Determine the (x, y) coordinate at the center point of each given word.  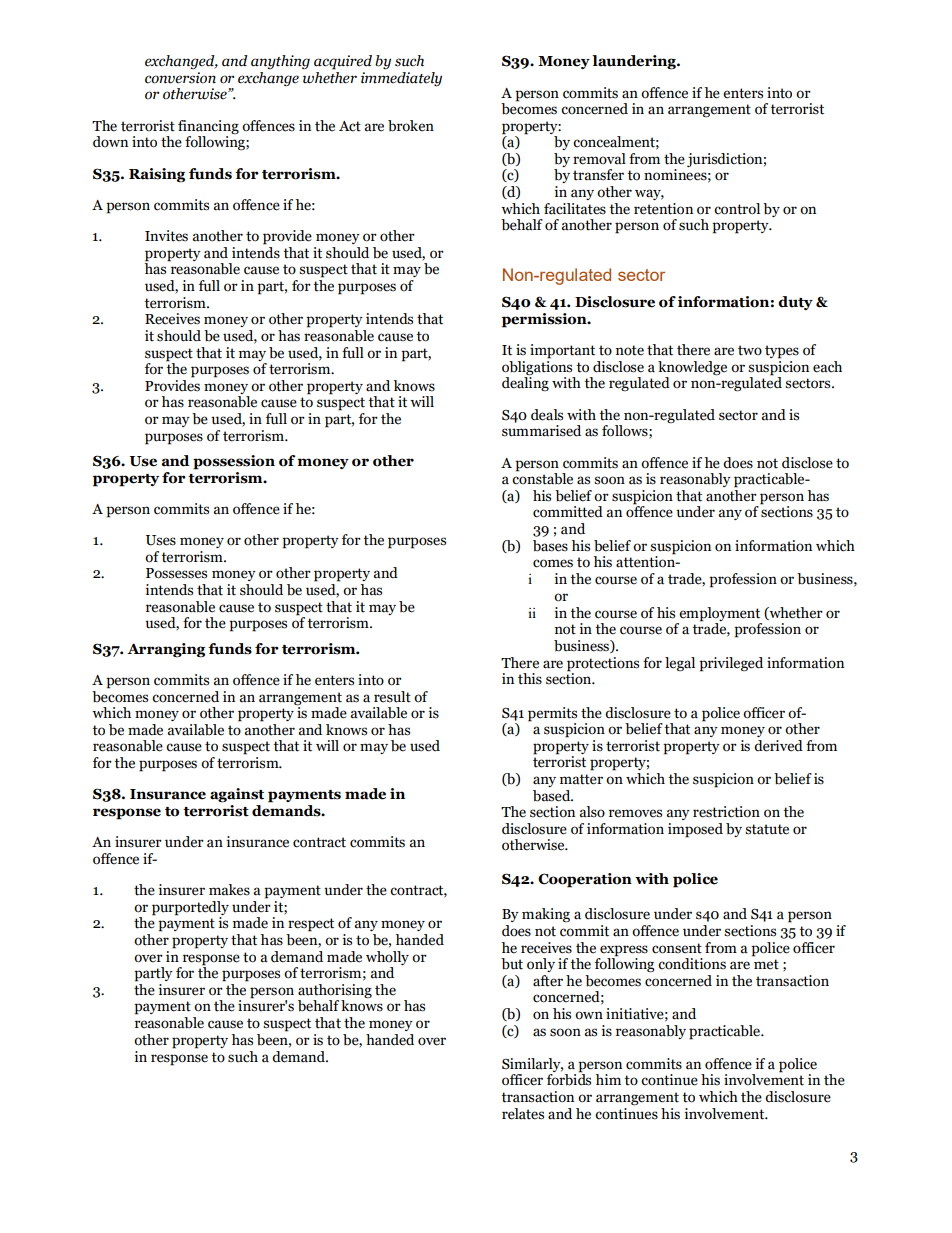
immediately (401, 78)
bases (550, 546)
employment (719, 614)
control (737, 209)
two (750, 350)
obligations (537, 367)
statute (767, 829)
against (237, 795)
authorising (335, 992)
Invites (166, 236)
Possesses (176, 573)
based (553, 796)
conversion (180, 76)
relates (523, 1114)
